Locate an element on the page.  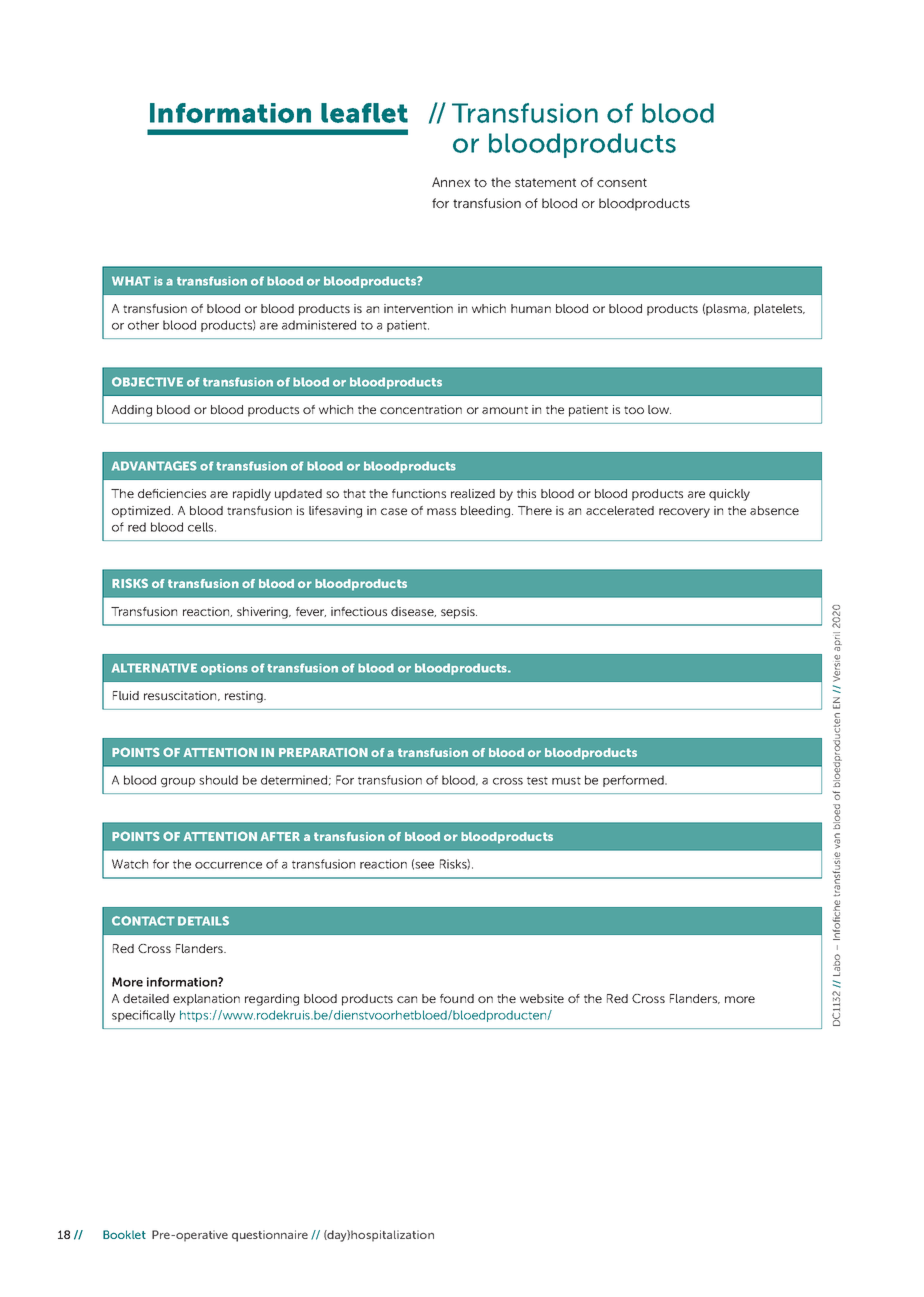
found is located at coordinates (457, 998).
